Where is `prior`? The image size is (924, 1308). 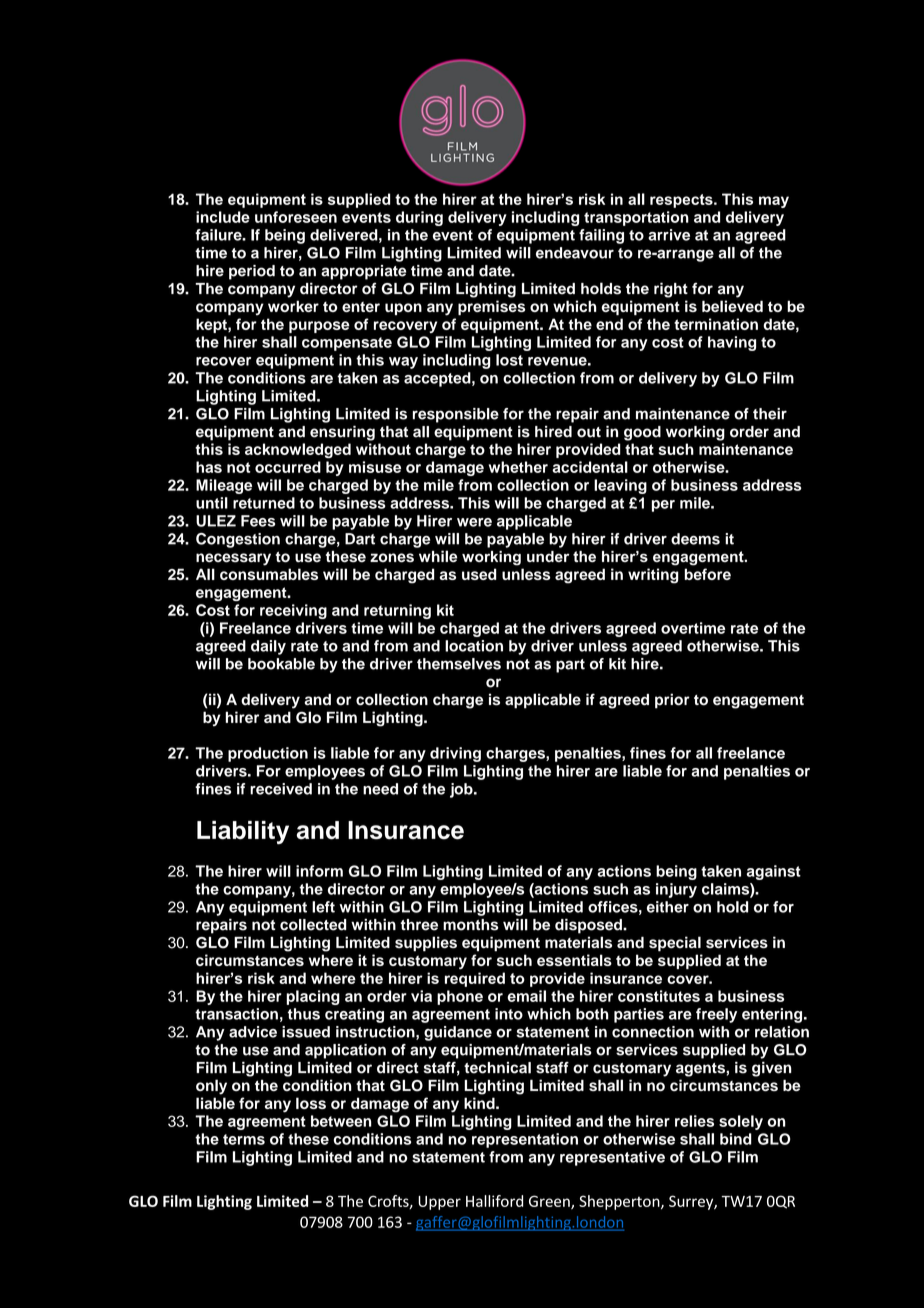 prior is located at coordinates (672, 701).
